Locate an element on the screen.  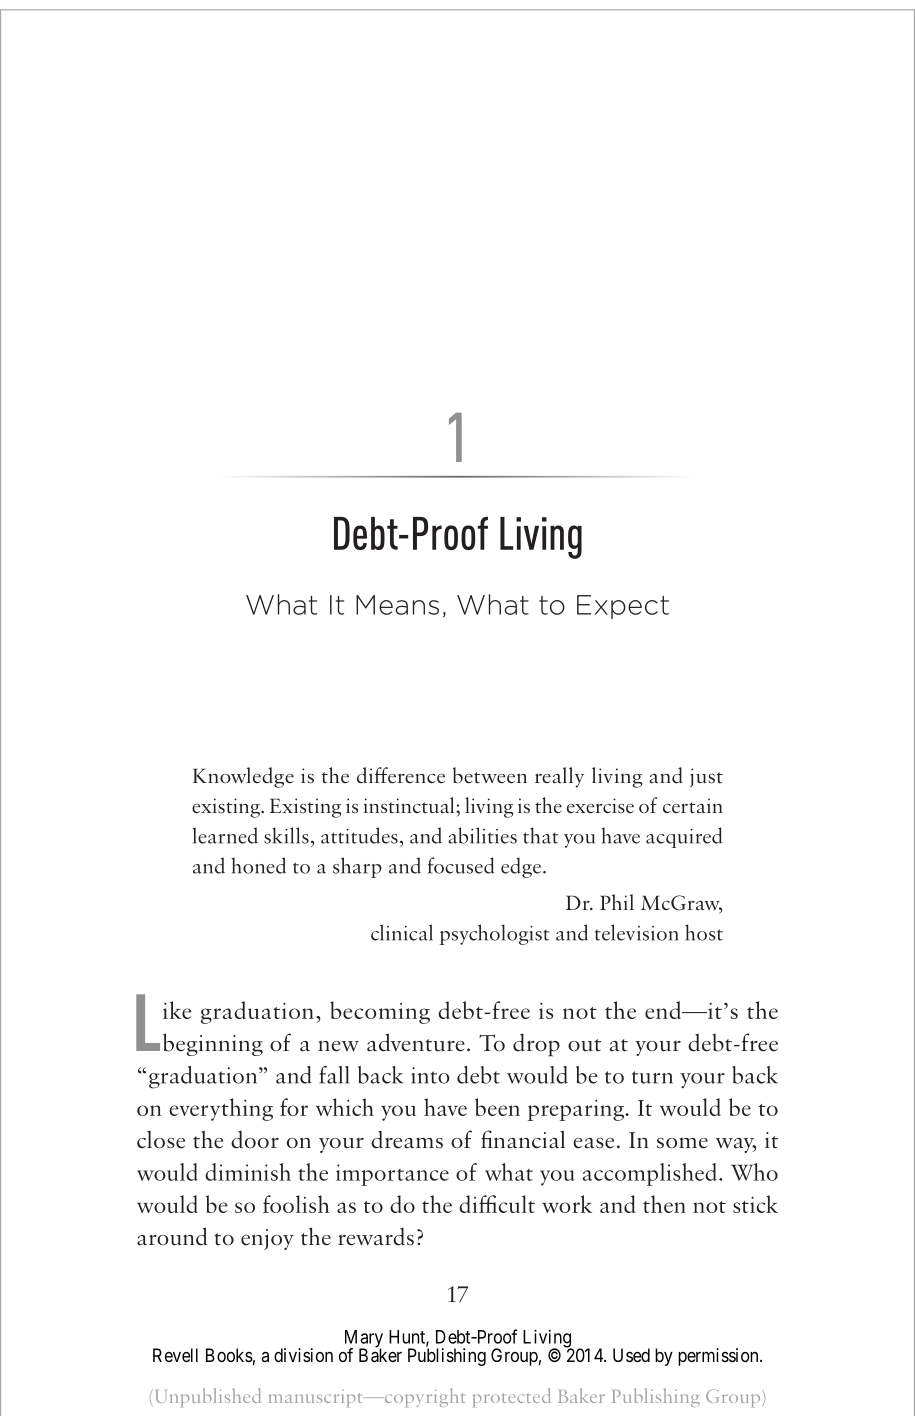
permission is located at coordinates (719, 1357).
